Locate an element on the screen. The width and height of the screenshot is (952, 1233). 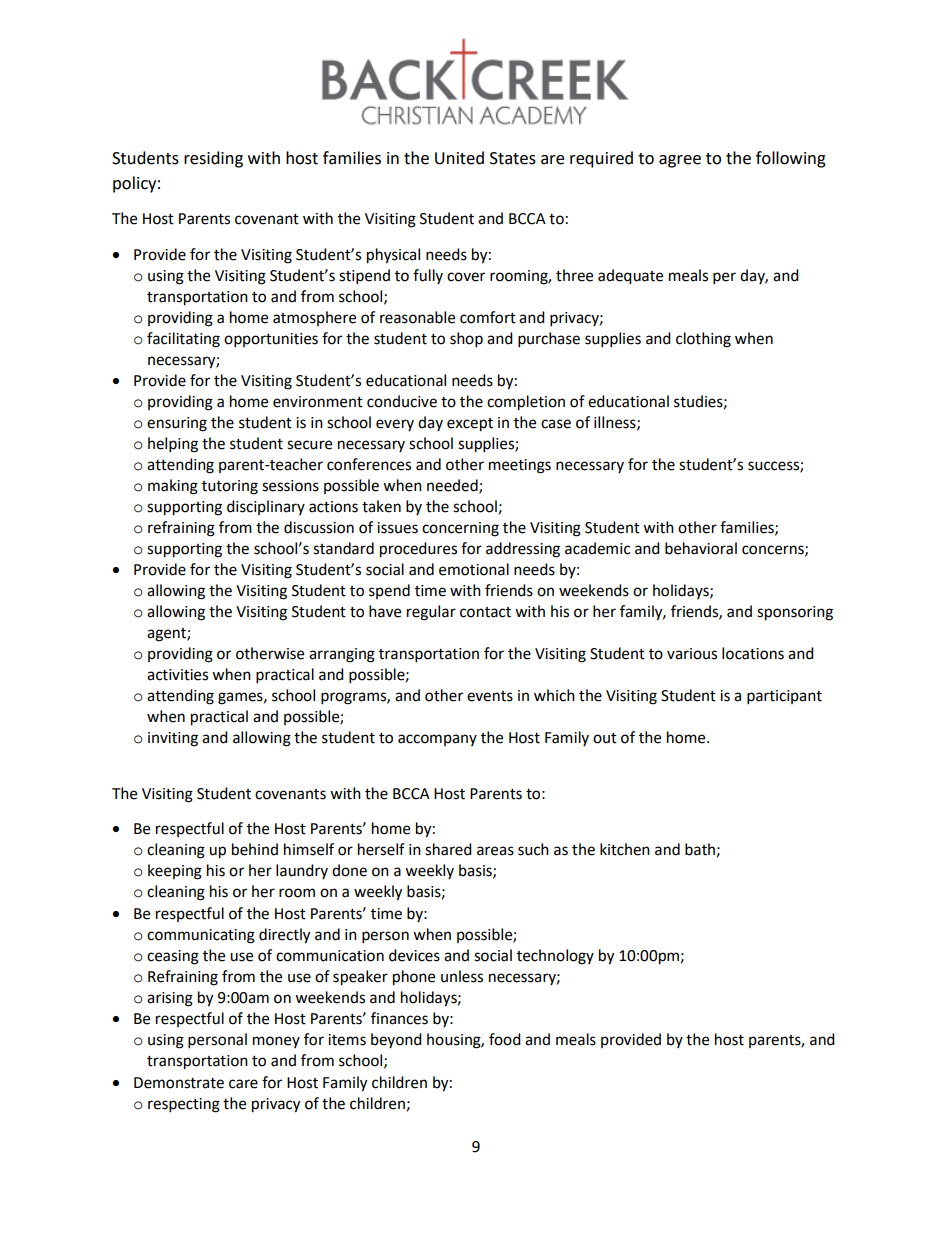
kitchen is located at coordinates (625, 849).
